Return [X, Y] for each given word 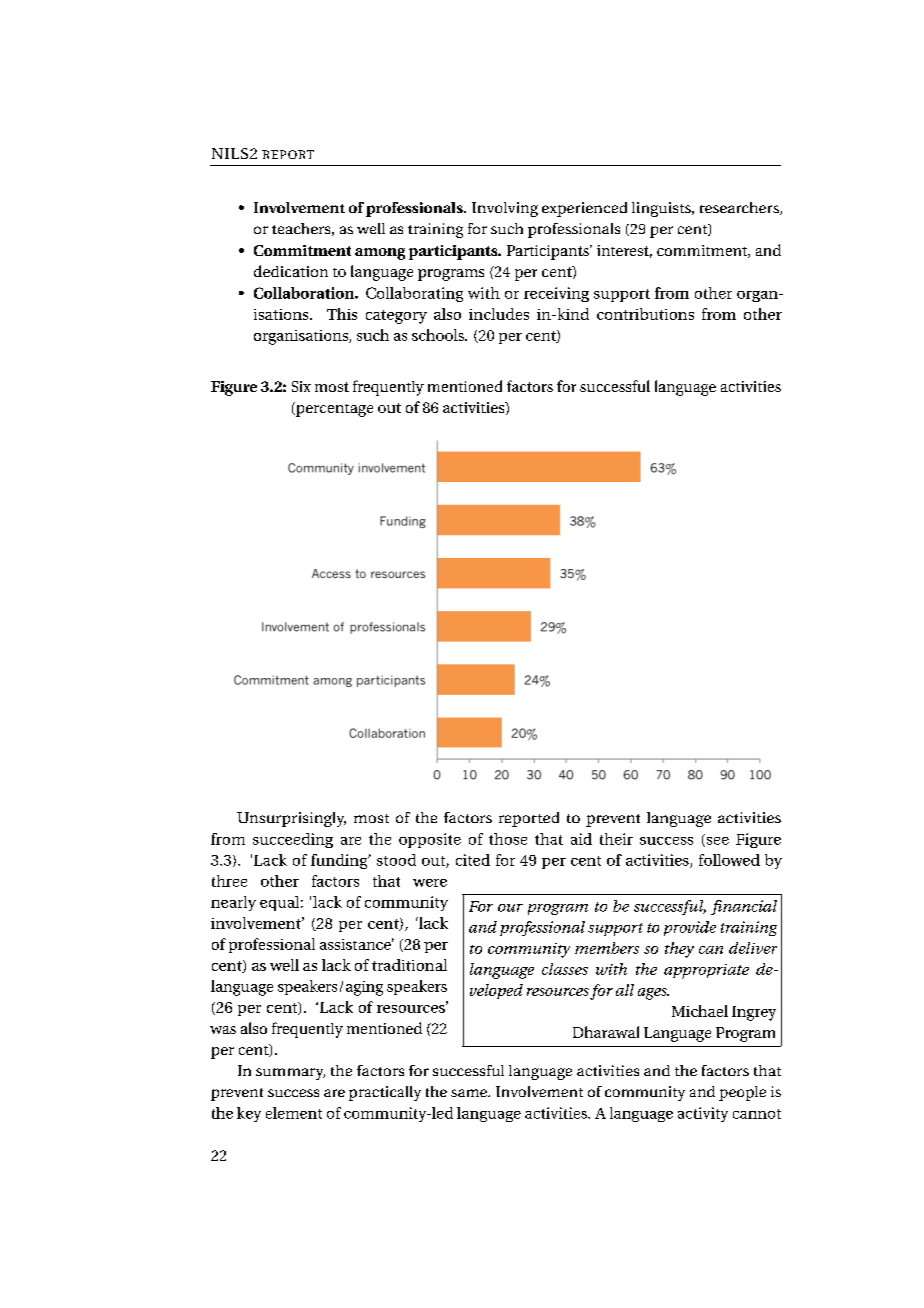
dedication [291, 271]
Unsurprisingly [291, 819]
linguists [662, 209]
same [470, 1093]
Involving [505, 209]
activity [703, 1114]
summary [290, 1074]
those [508, 839]
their [616, 839]
